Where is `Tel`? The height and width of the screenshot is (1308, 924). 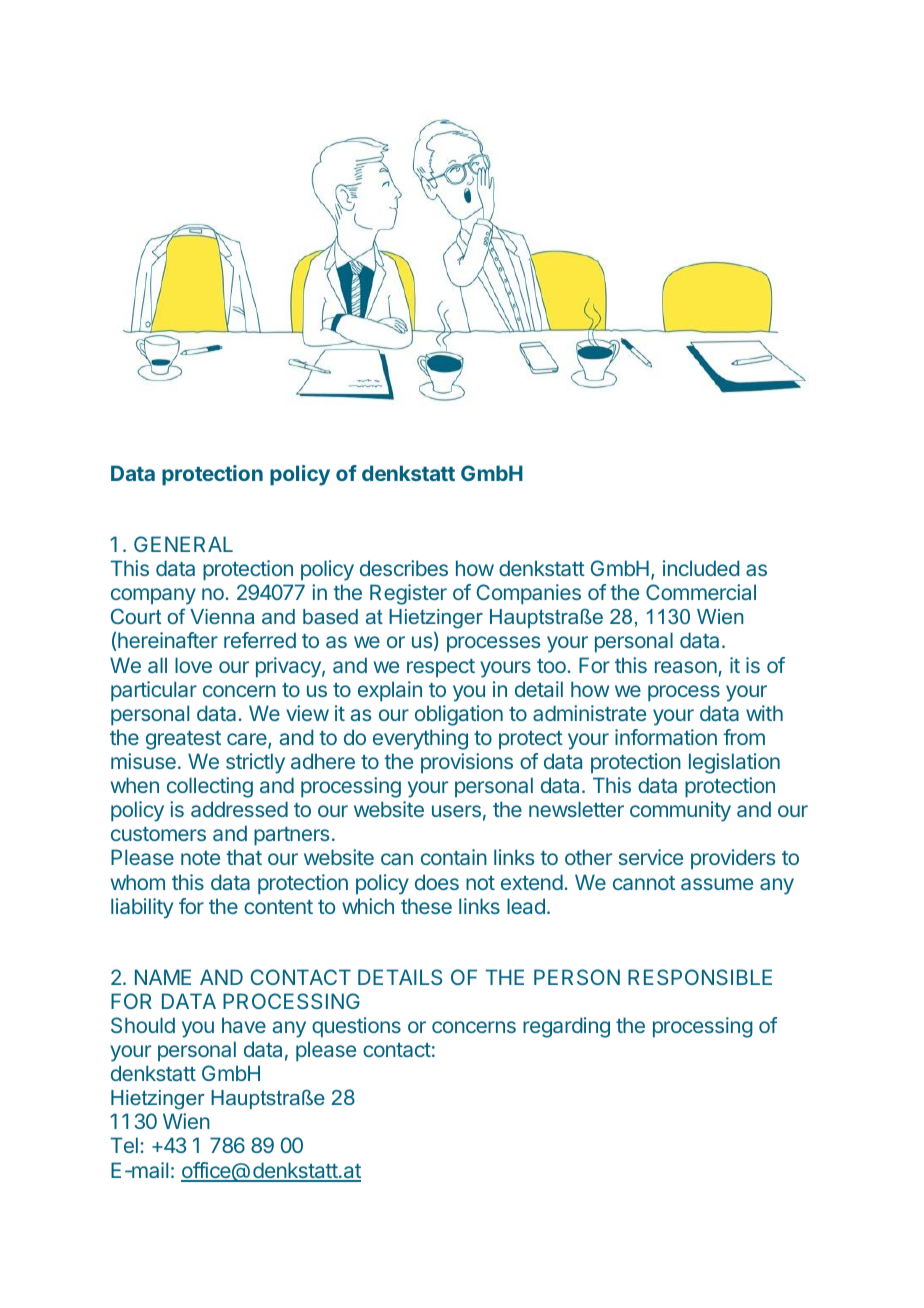
Tel is located at coordinates (124, 1145).
